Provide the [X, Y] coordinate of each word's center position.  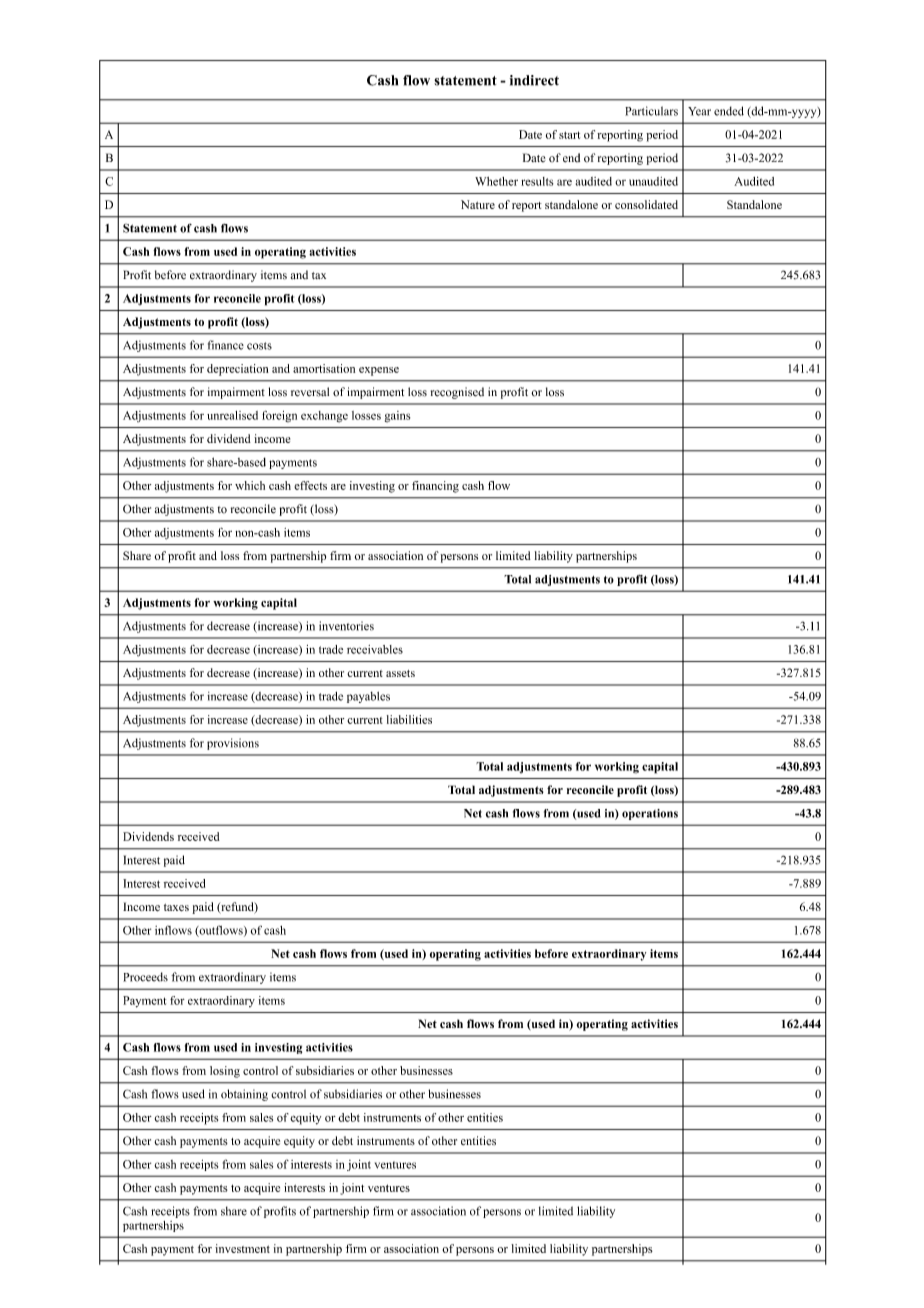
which [250, 485]
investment [242, 1248]
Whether [496, 181]
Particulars [651, 111]
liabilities [409, 719]
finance [226, 345]
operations [650, 814]
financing [435, 487]
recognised [457, 393]
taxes [176, 907]
